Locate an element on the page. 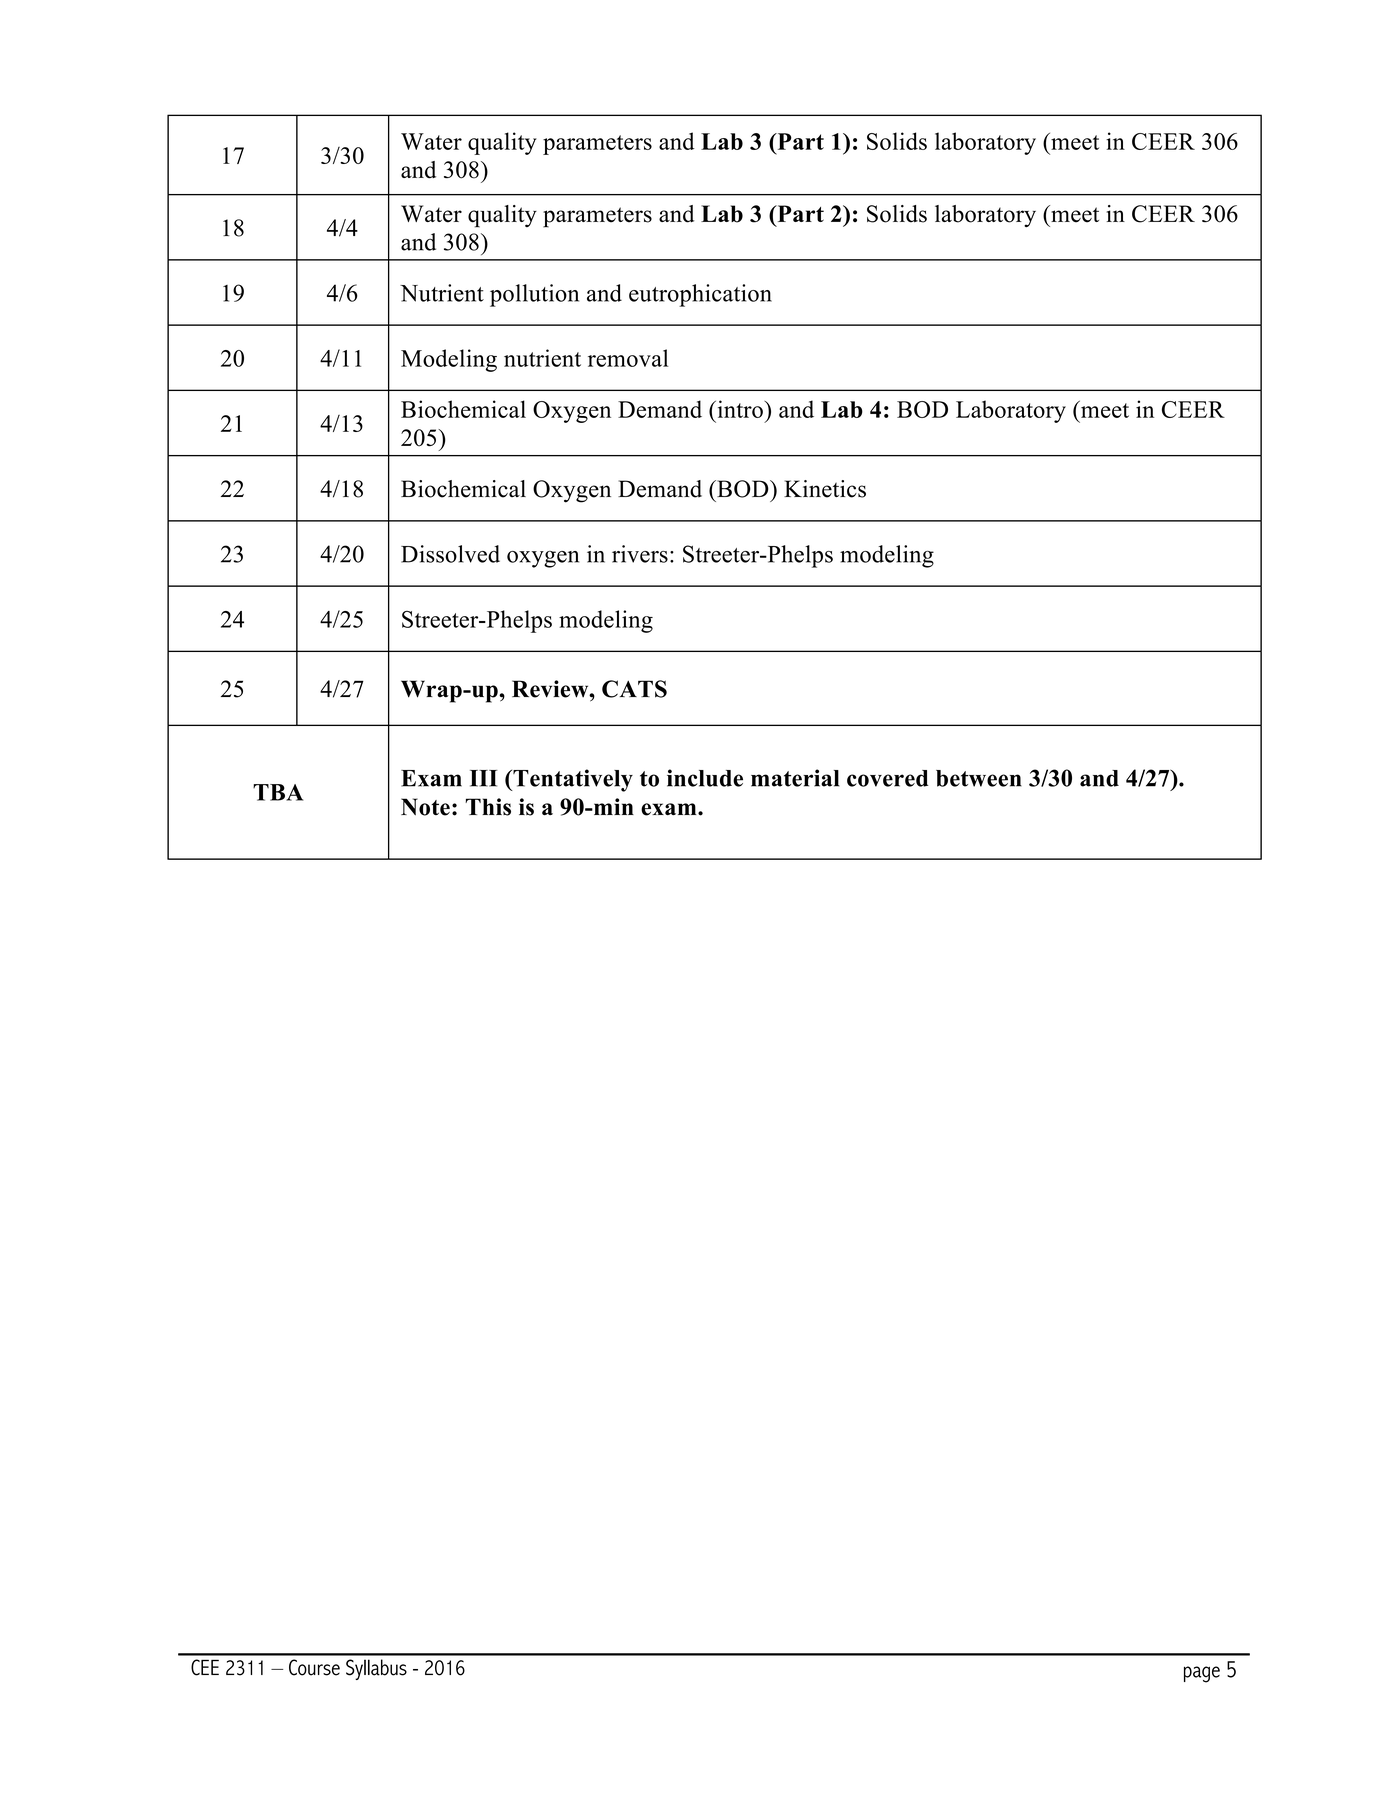 This page has height=1794, width=1386. Syllabus is located at coordinates (376, 1669).
